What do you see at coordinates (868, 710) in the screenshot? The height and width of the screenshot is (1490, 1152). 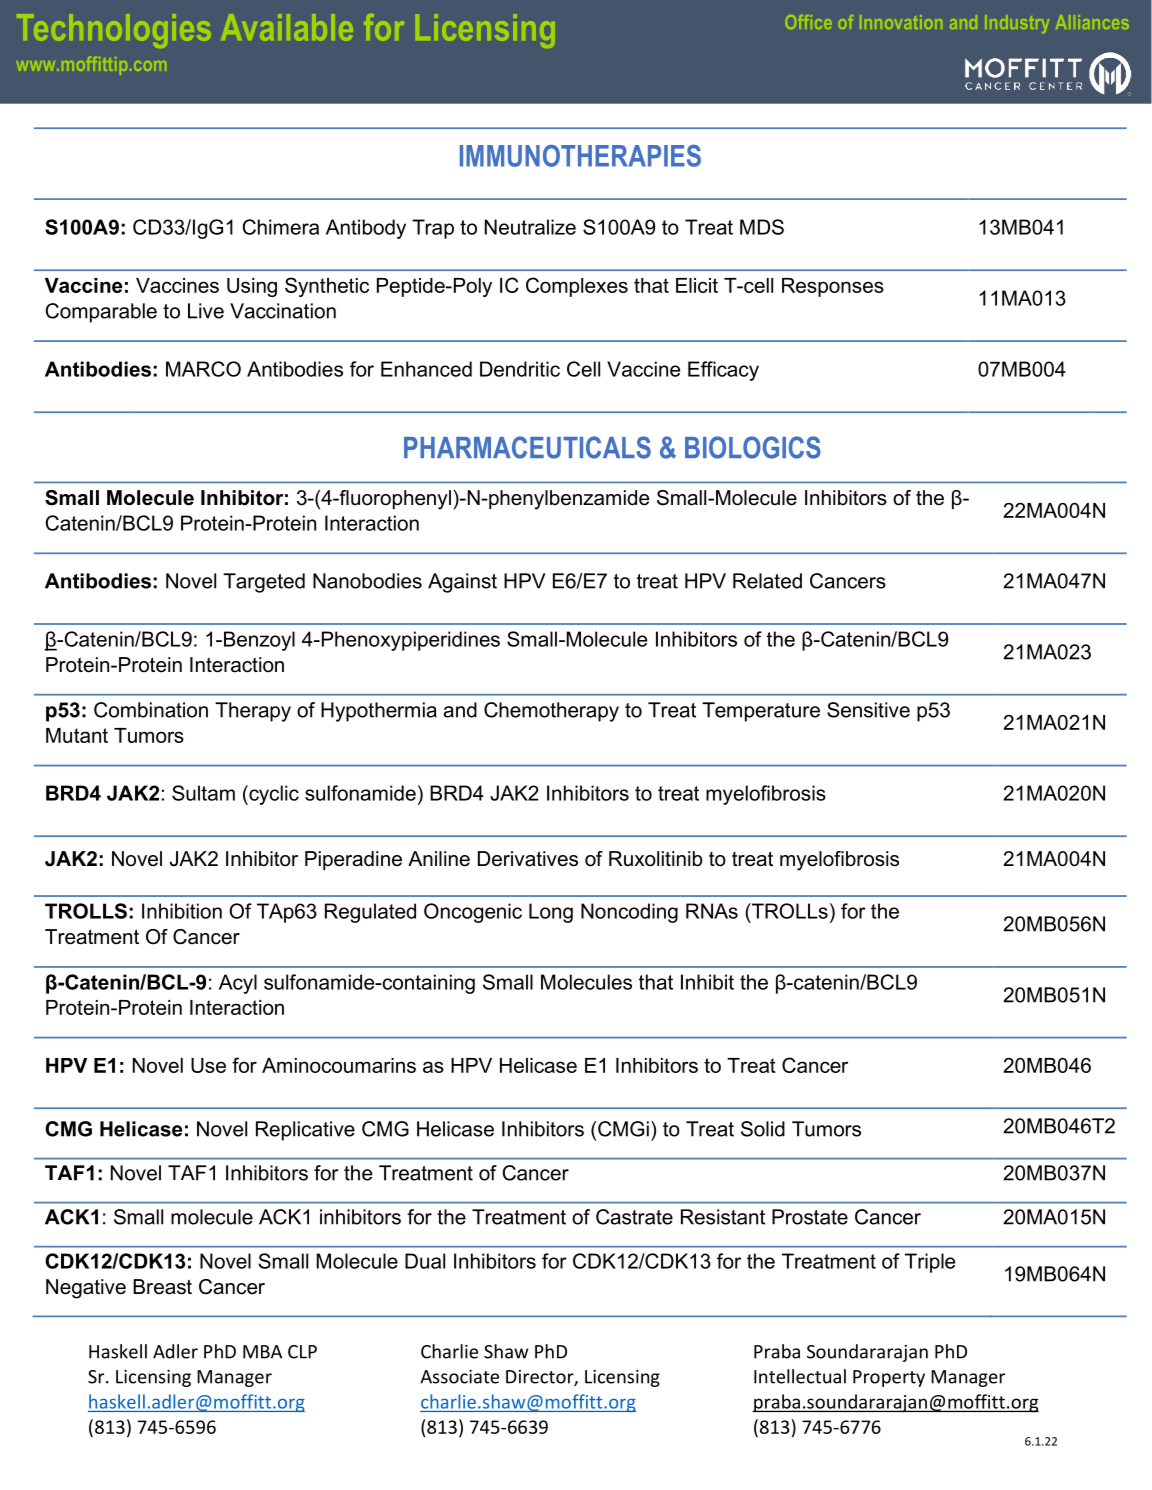 I see `Sensitive` at bounding box center [868, 710].
